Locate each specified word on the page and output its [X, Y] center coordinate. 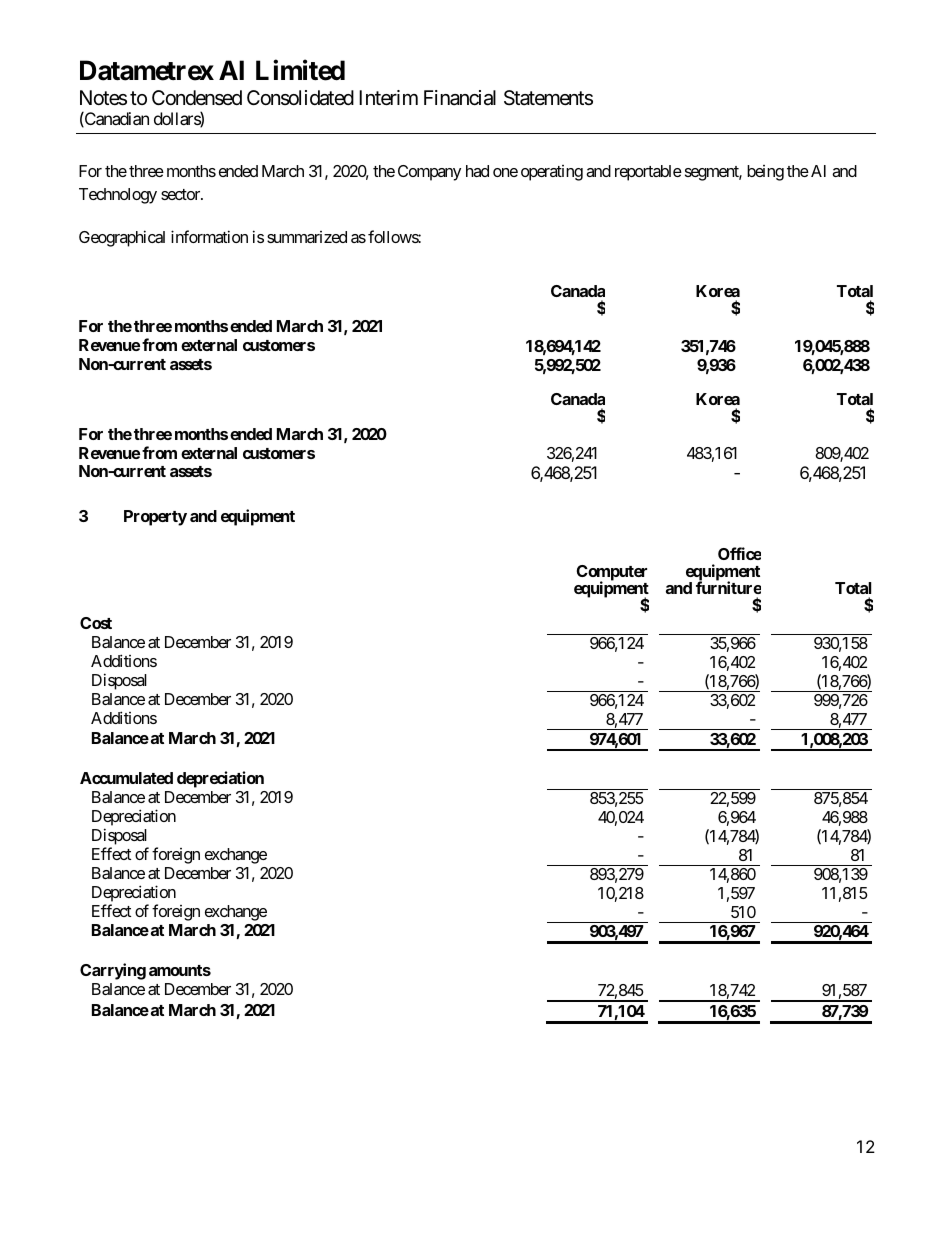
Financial [460, 98]
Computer [612, 574]
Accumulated [126, 778]
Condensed [197, 98]
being [765, 173]
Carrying [113, 971]
